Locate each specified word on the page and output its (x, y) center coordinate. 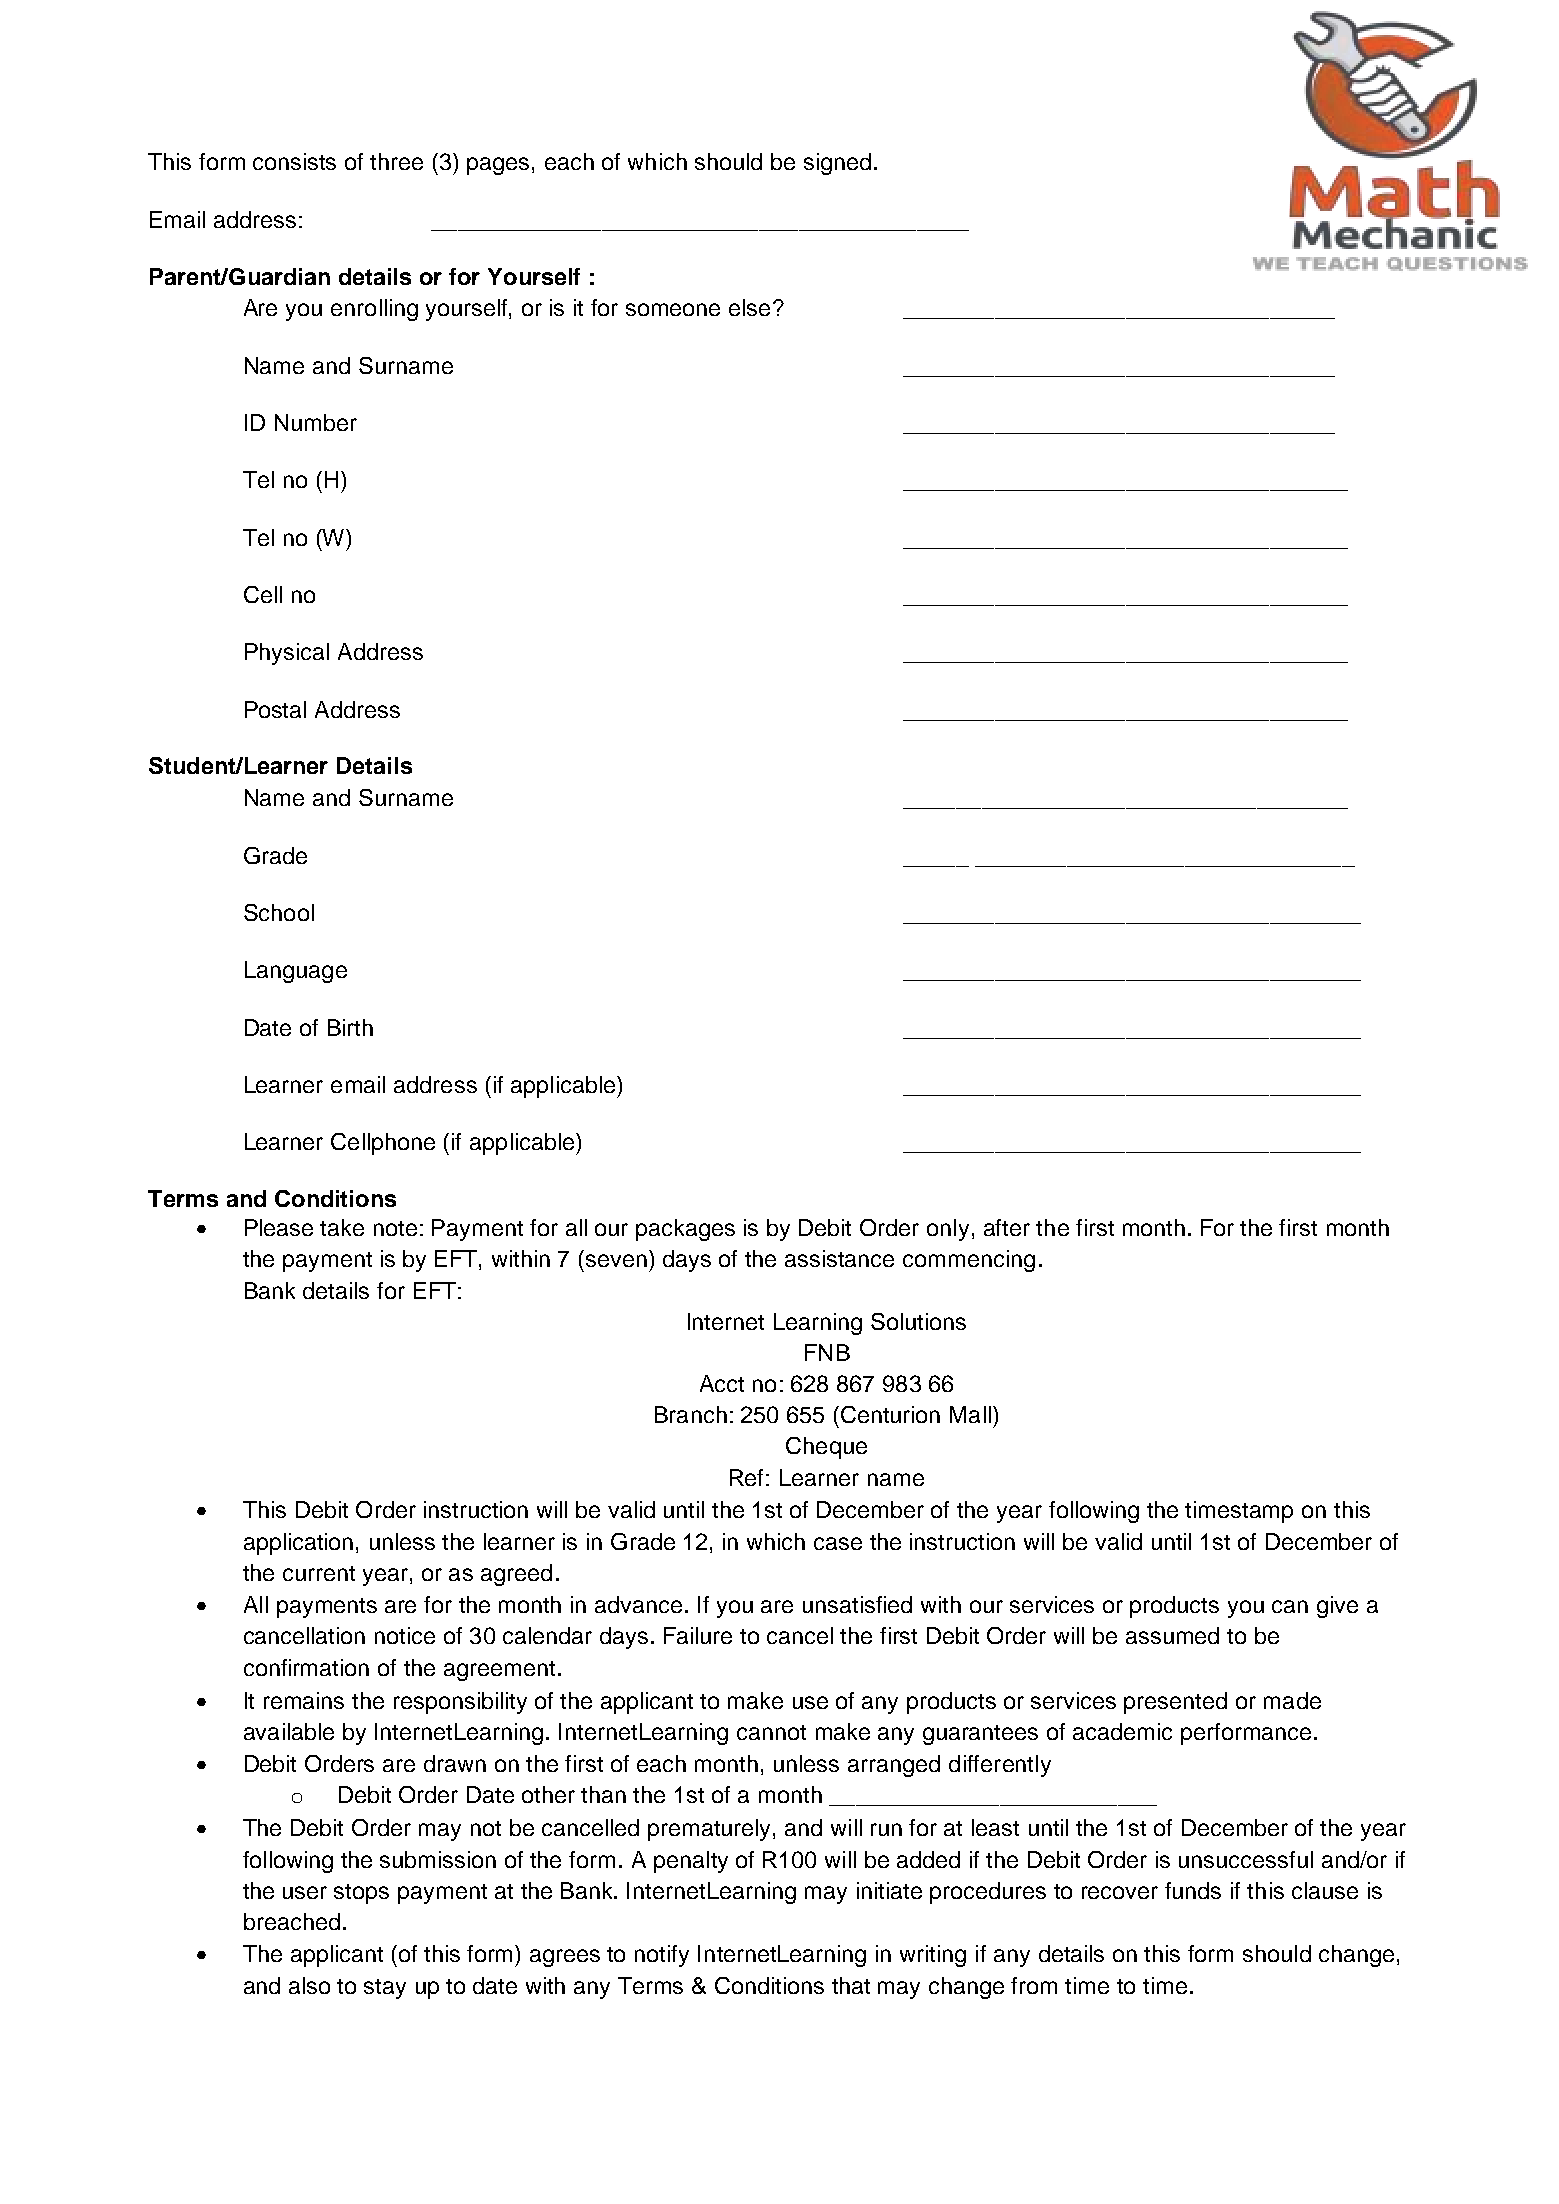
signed (837, 164)
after (1007, 1227)
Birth (350, 1027)
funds (1193, 1890)
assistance (839, 1258)
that (851, 1985)
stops (361, 1894)
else (749, 307)
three (396, 161)
